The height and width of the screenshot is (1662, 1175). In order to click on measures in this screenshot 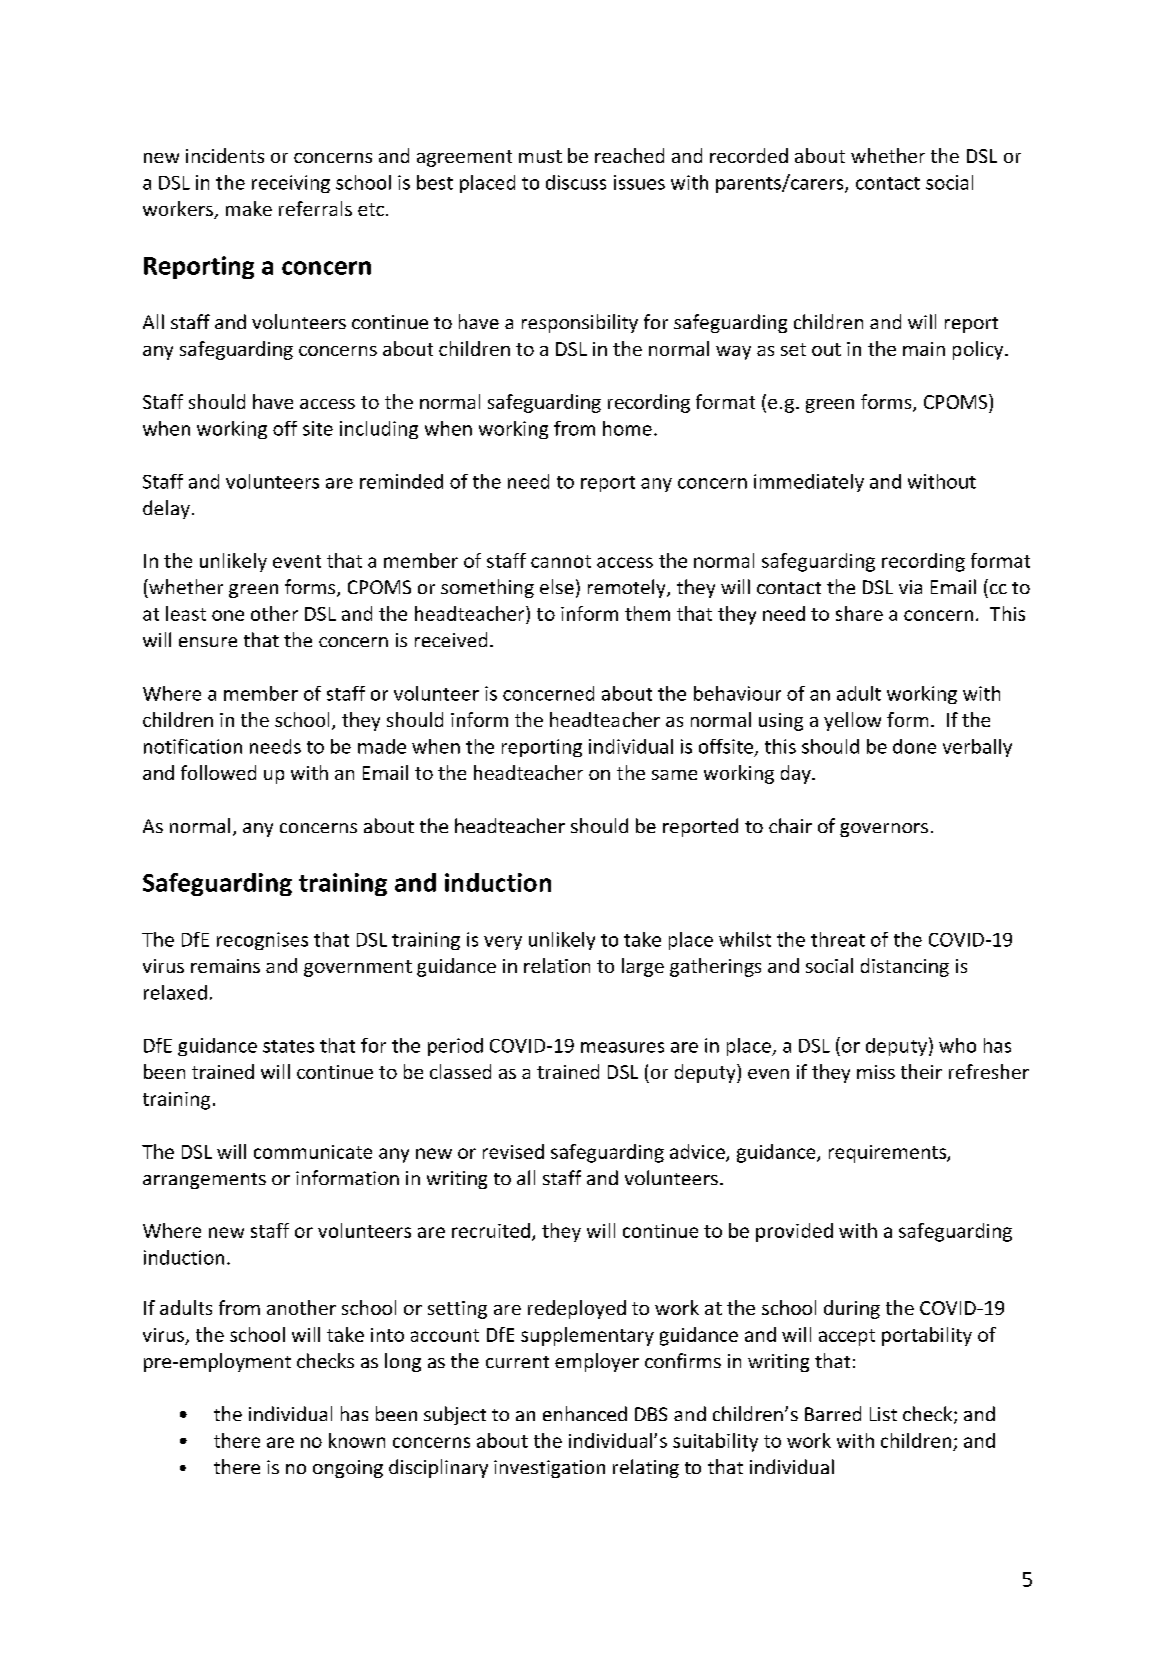, I will do `click(622, 1047)`.
